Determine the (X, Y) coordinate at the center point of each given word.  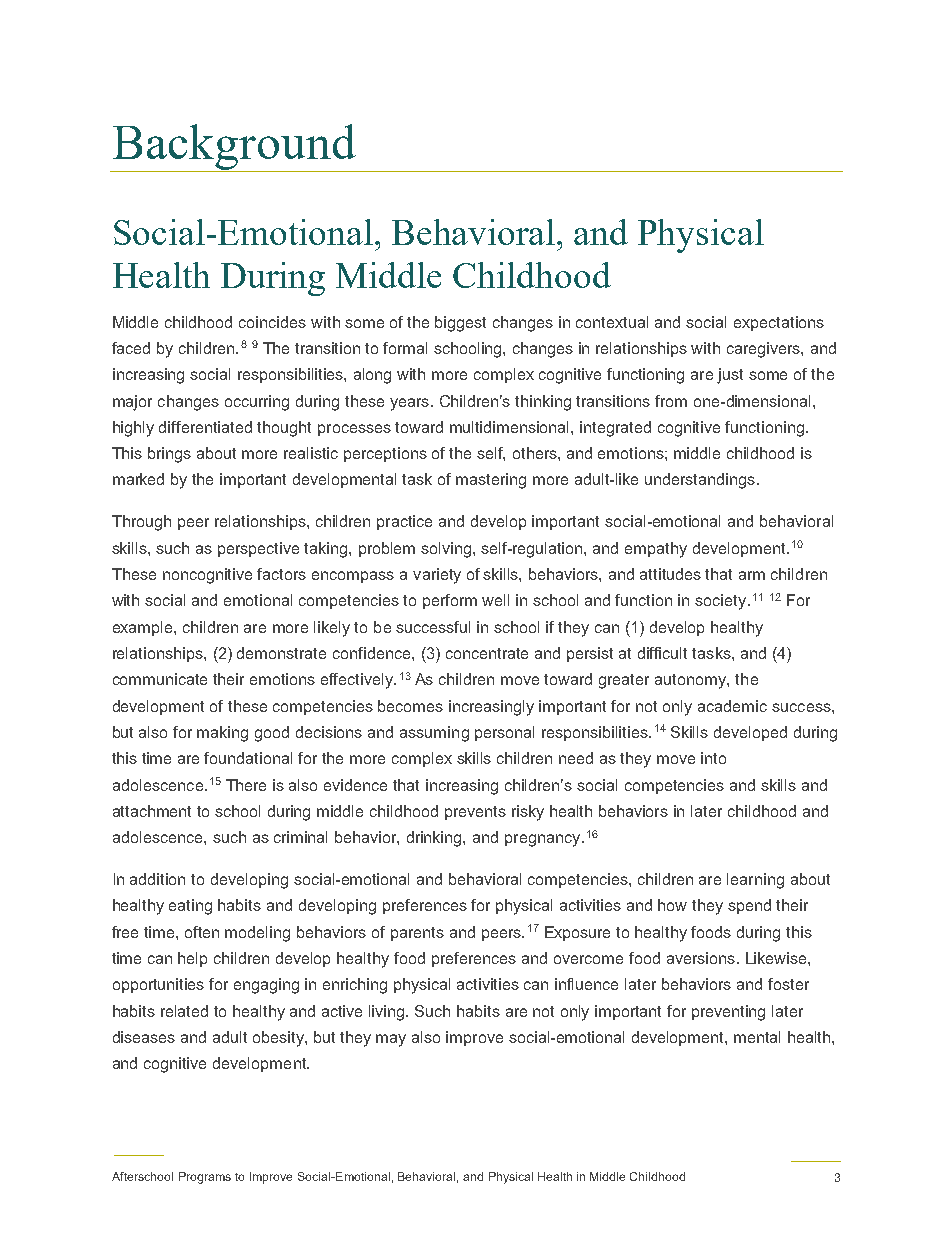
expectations (779, 323)
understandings (700, 481)
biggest (460, 324)
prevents (475, 813)
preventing (728, 1013)
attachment (152, 811)
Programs (205, 1178)
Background (234, 148)
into (713, 758)
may (391, 1040)
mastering (491, 481)
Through (141, 523)
